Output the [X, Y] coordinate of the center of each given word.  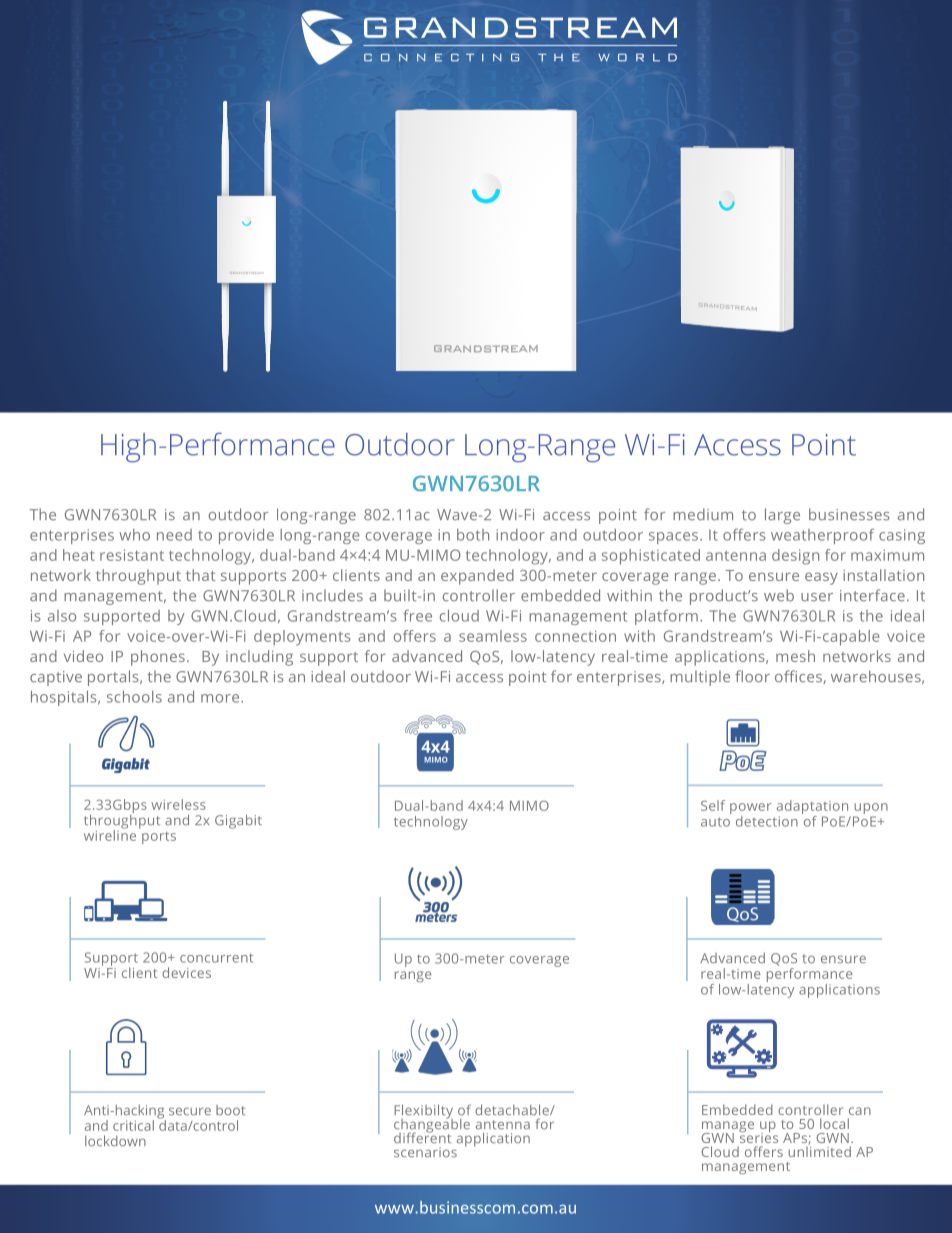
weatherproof [822, 536]
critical [133, 1125]
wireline [110, 834]
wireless [178, 804]
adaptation [814, 808]
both [473, 535]
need [174, 535]
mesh [795, 656]
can [860, 1111]
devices [186, 972]
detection [767, 821]
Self [713, 805]
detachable [513, 1110]
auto [715, 822]
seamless [493, 636]
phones [158, 658]
